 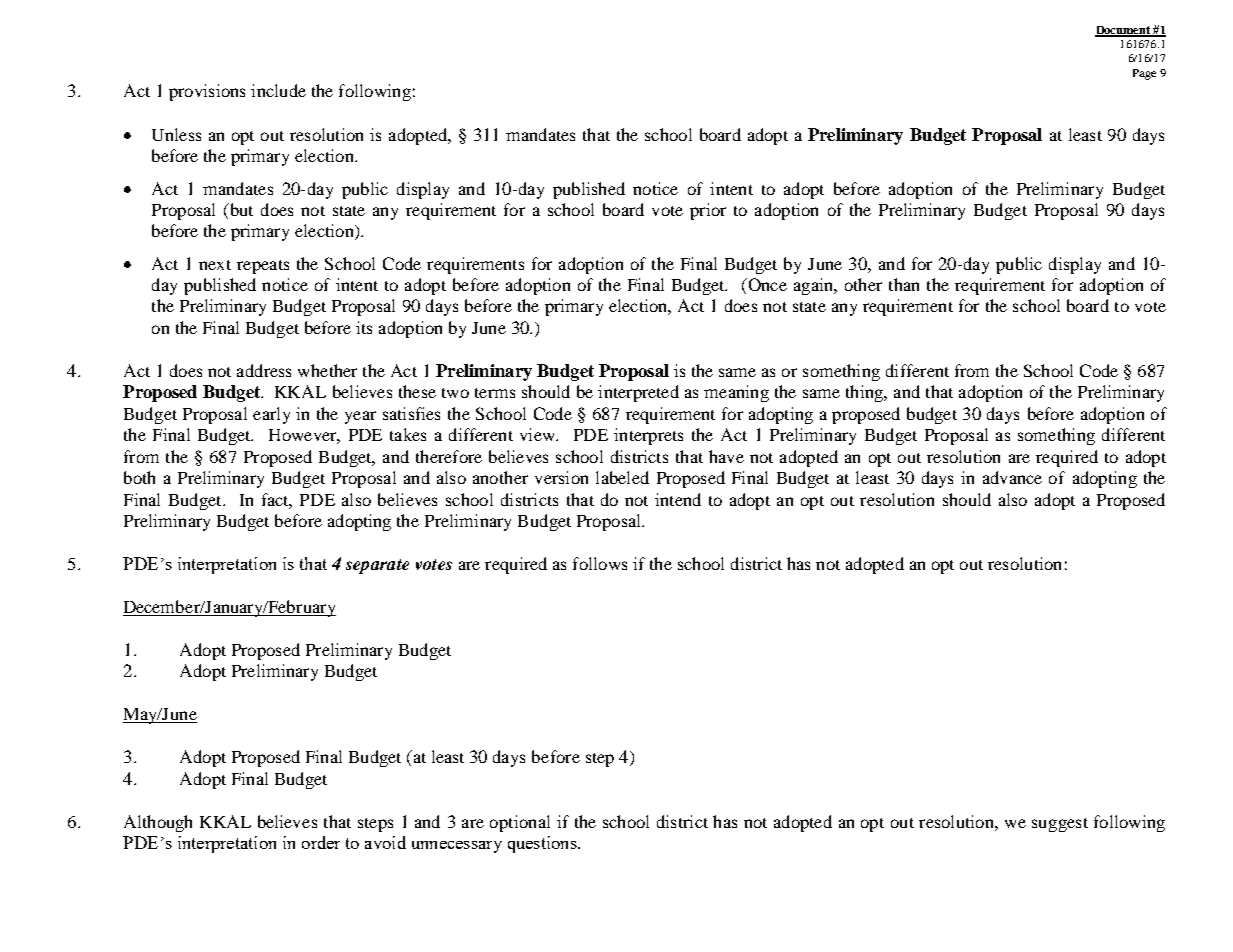 I want to click on order, so click(x=321, y=842).
